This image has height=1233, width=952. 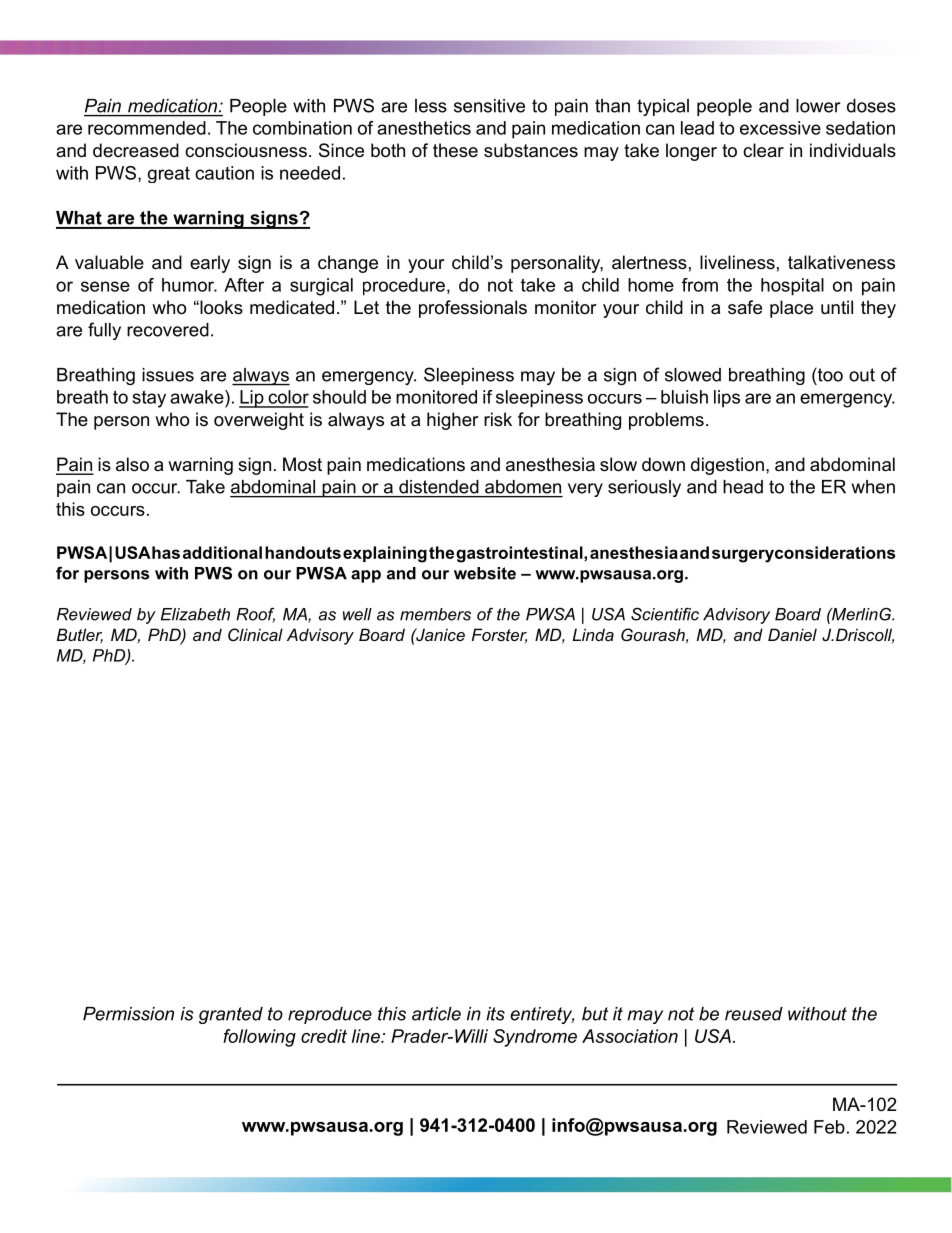 I want to click on following, so click(x=259, y=1038).
